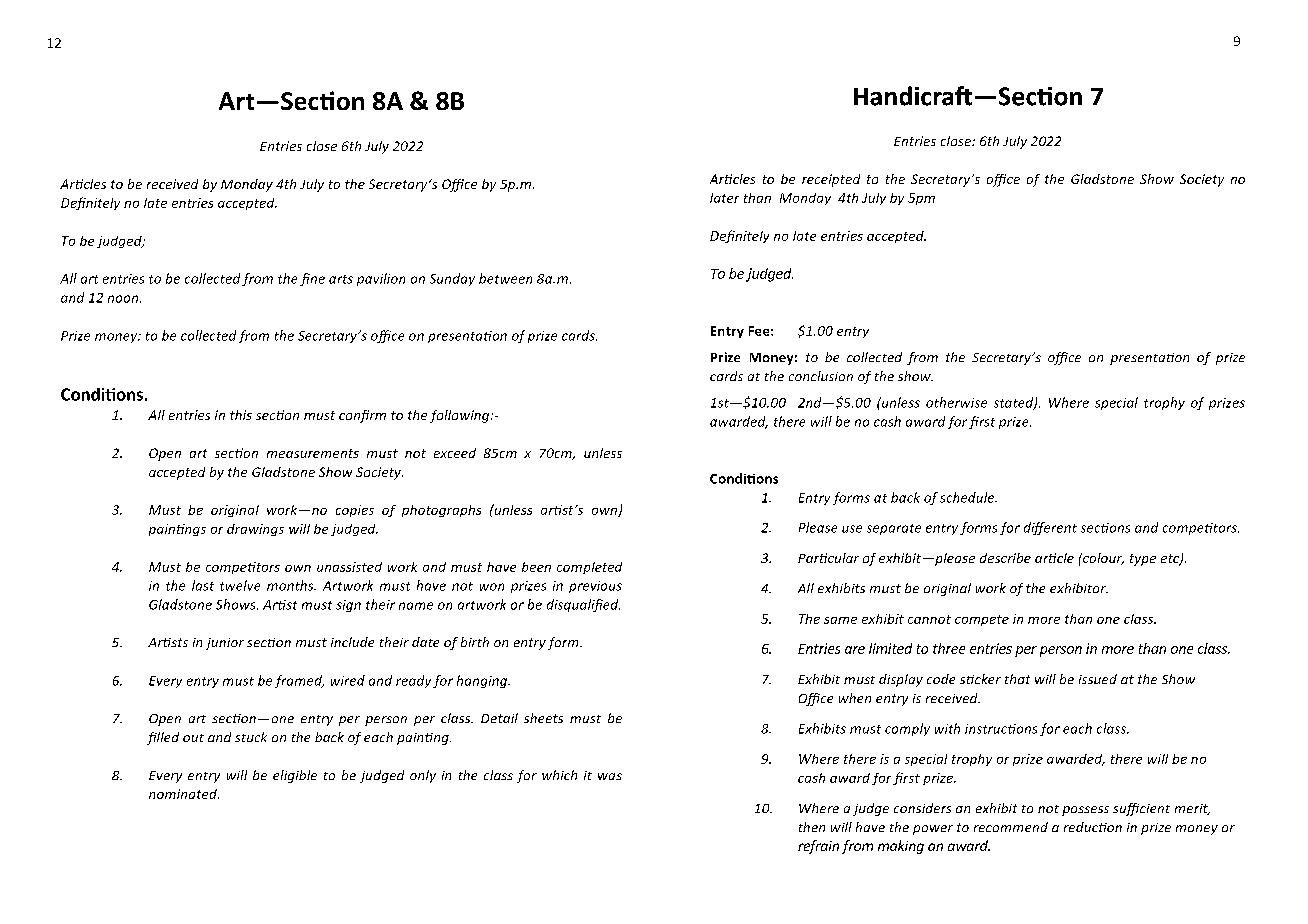 Image resolution: width=1308 pixels, height=924 pixels. What do you see at coordinates (241, 415) in the page?
I see `this` at bounding box center [241, 415].
